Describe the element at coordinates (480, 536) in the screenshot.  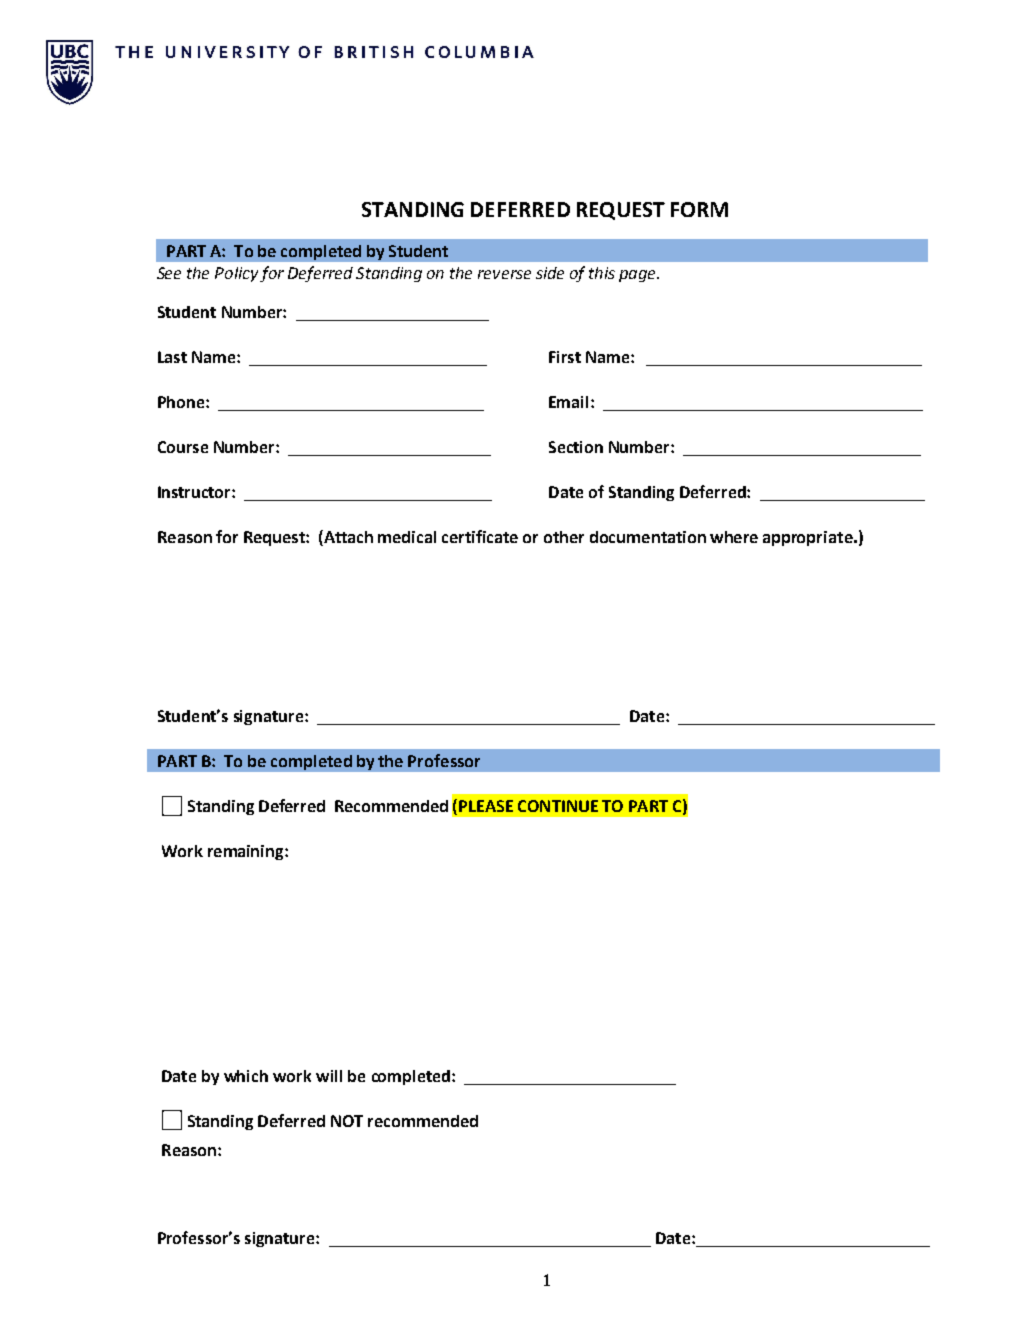
I see `certificate` at that location.
